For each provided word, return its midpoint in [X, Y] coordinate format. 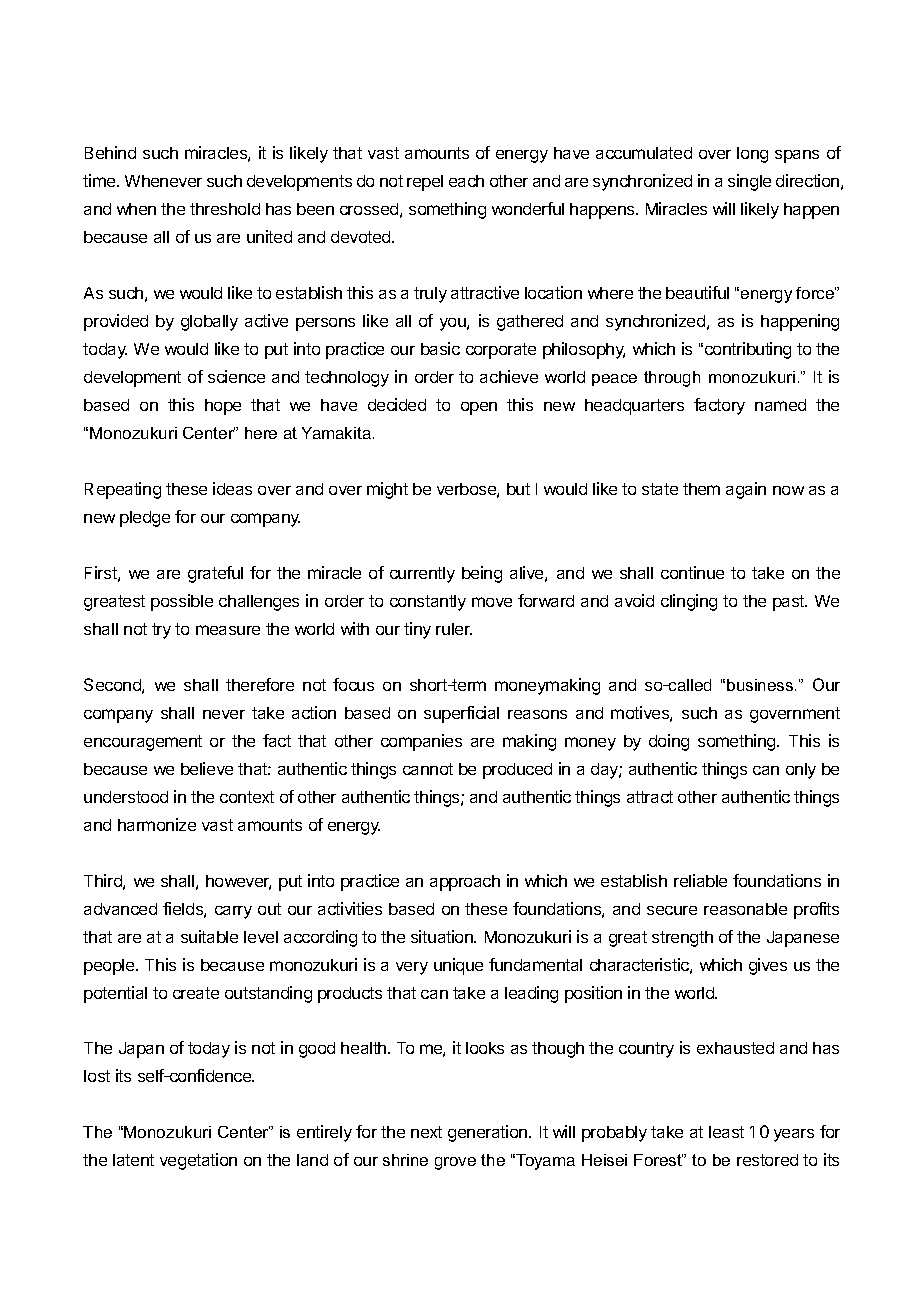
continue [692, 572]
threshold [225, 209]
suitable [209, 936]
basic [440, 348]
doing [669, 742]
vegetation [198, 1161]
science [236, 376]
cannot [428, 769]
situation [443, 936]
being [482, 574]
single [749, 182]
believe [207, 768]
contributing [748, 350]
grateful [215, 574]
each [466, 181]
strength [682, 939]
